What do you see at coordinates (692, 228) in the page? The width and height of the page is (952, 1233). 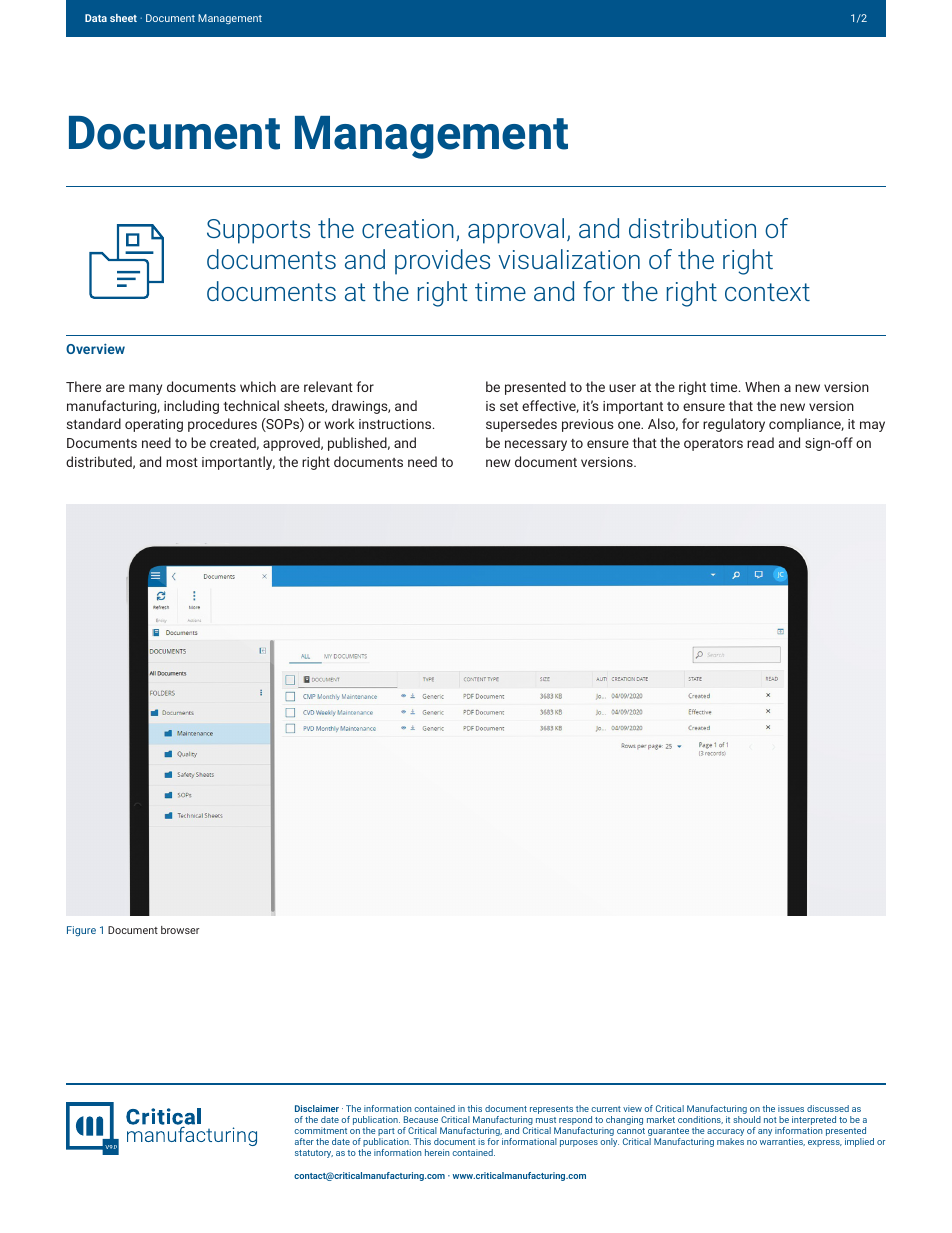 I see `distribution` at bounding box center [692, 228].
